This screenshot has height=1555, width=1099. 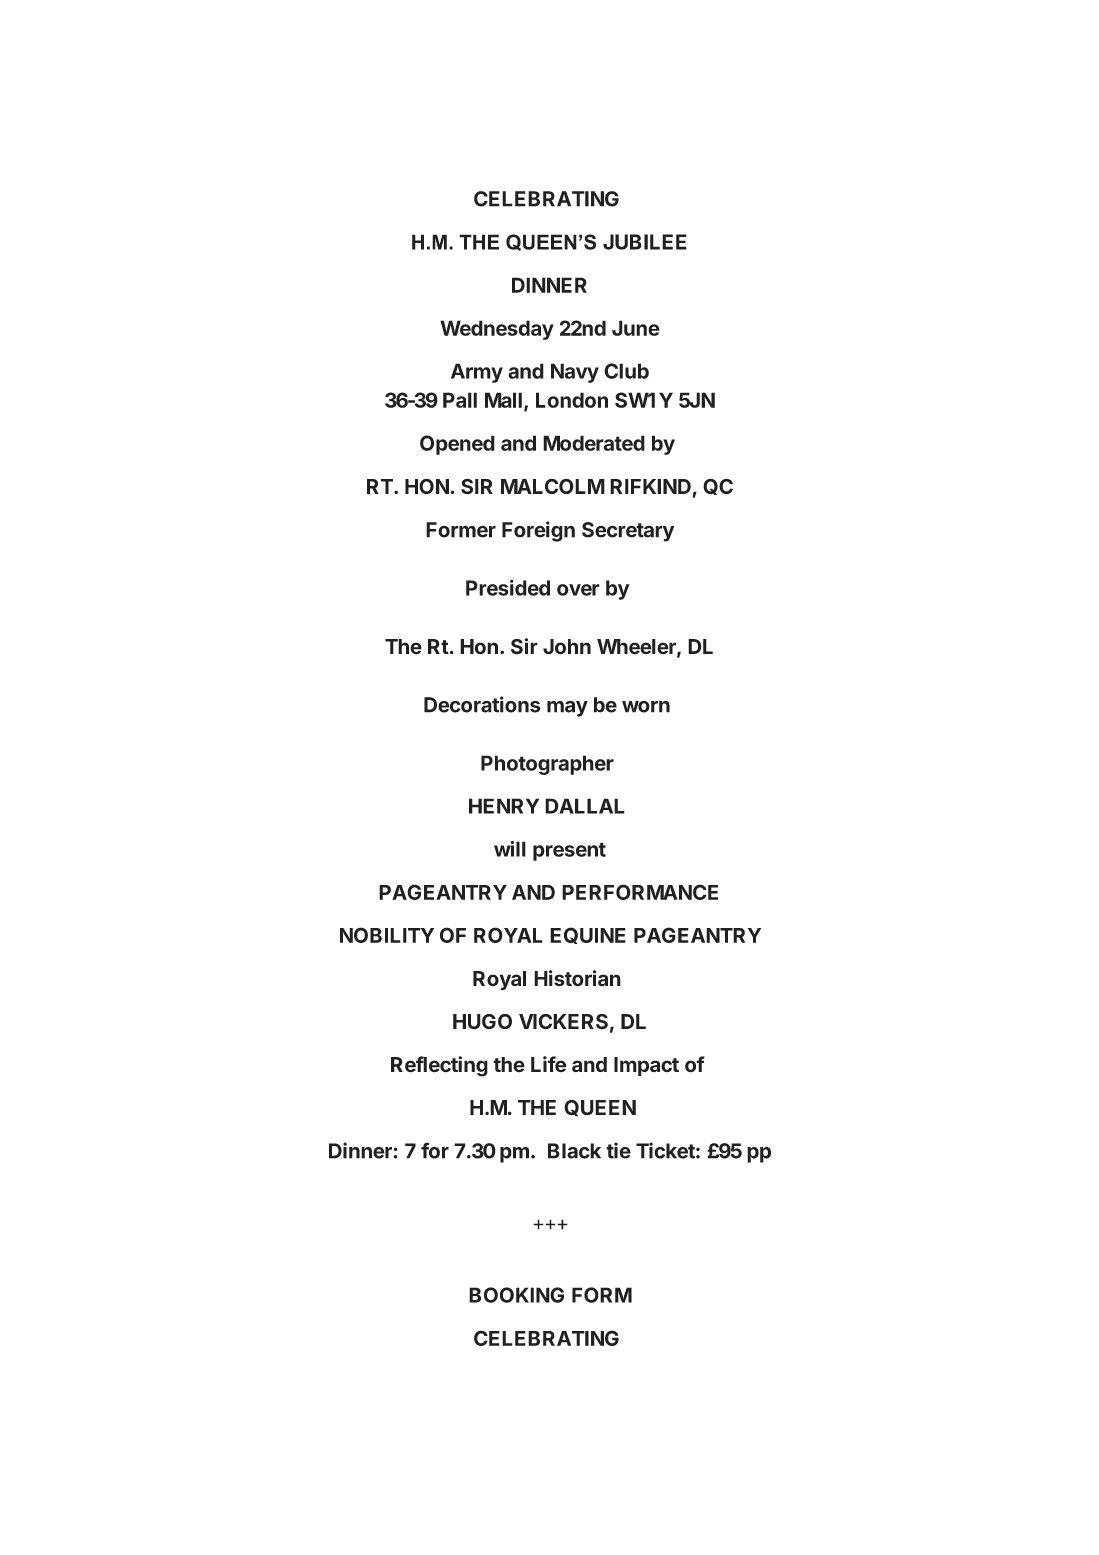 I want to click on HENRY, so click(x=504, y=806).
